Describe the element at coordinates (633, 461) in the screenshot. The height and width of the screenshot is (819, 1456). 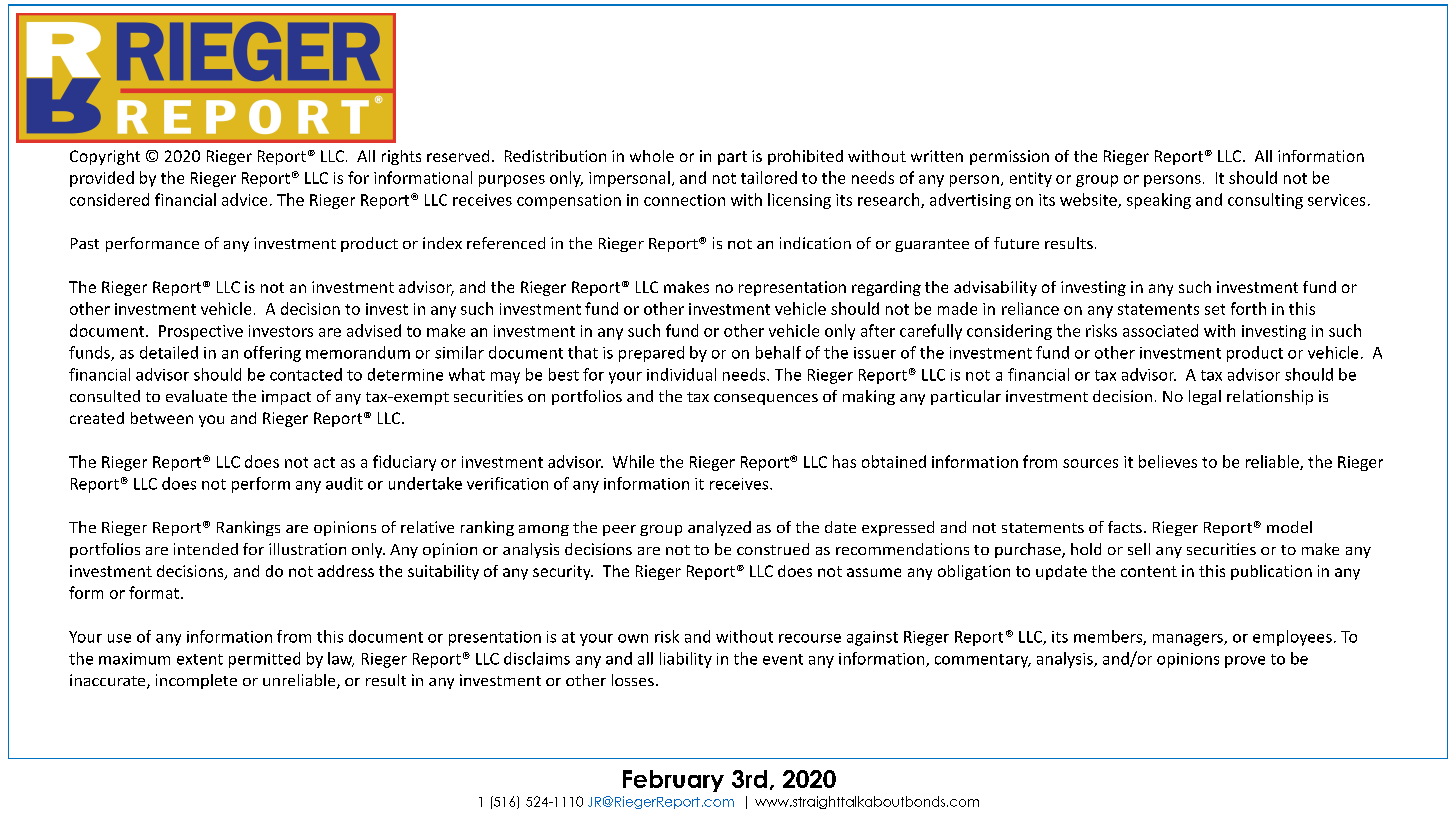
I see `While` at that location.
